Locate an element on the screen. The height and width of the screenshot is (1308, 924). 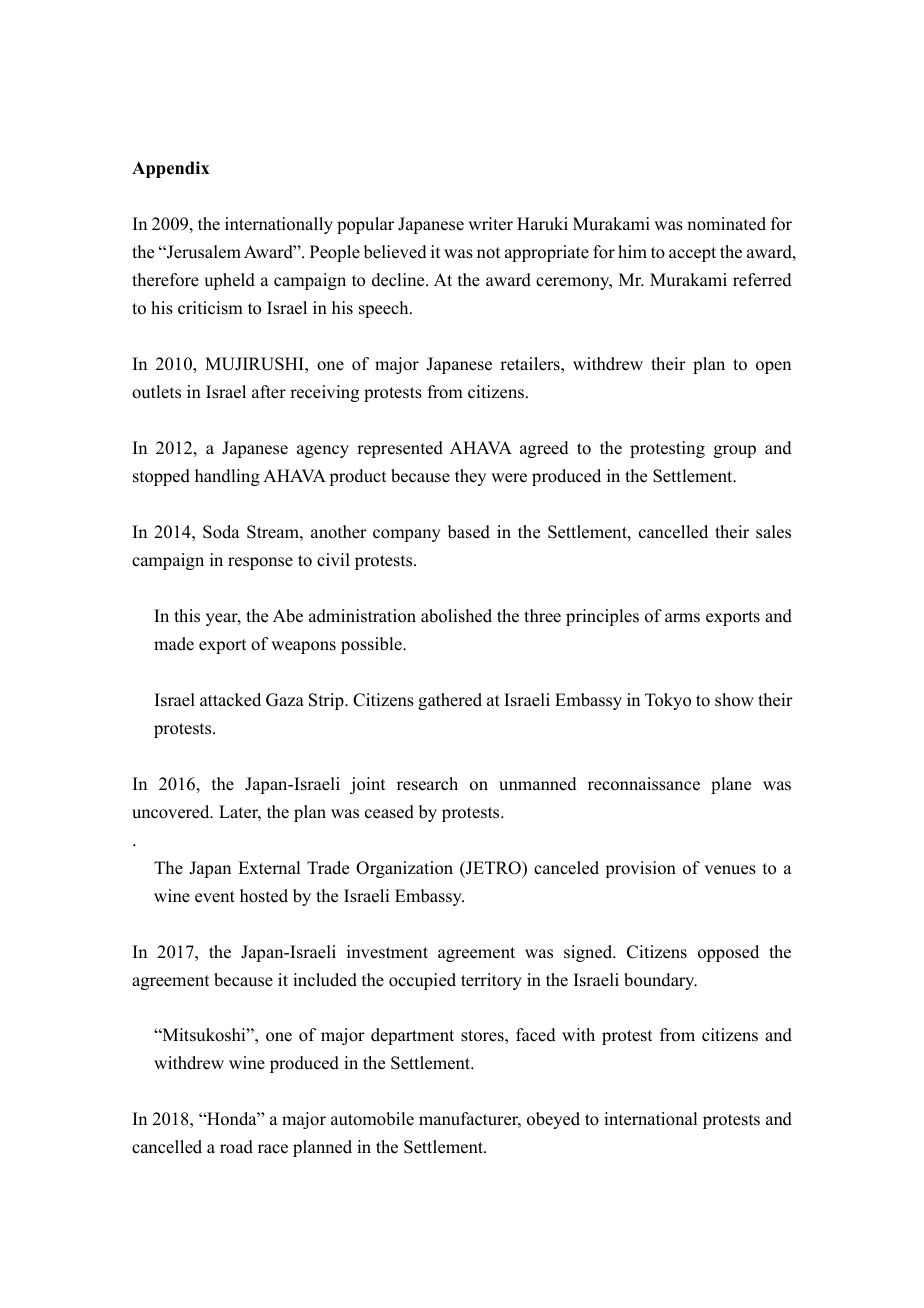
represented is located at coordinates (400, 449).
